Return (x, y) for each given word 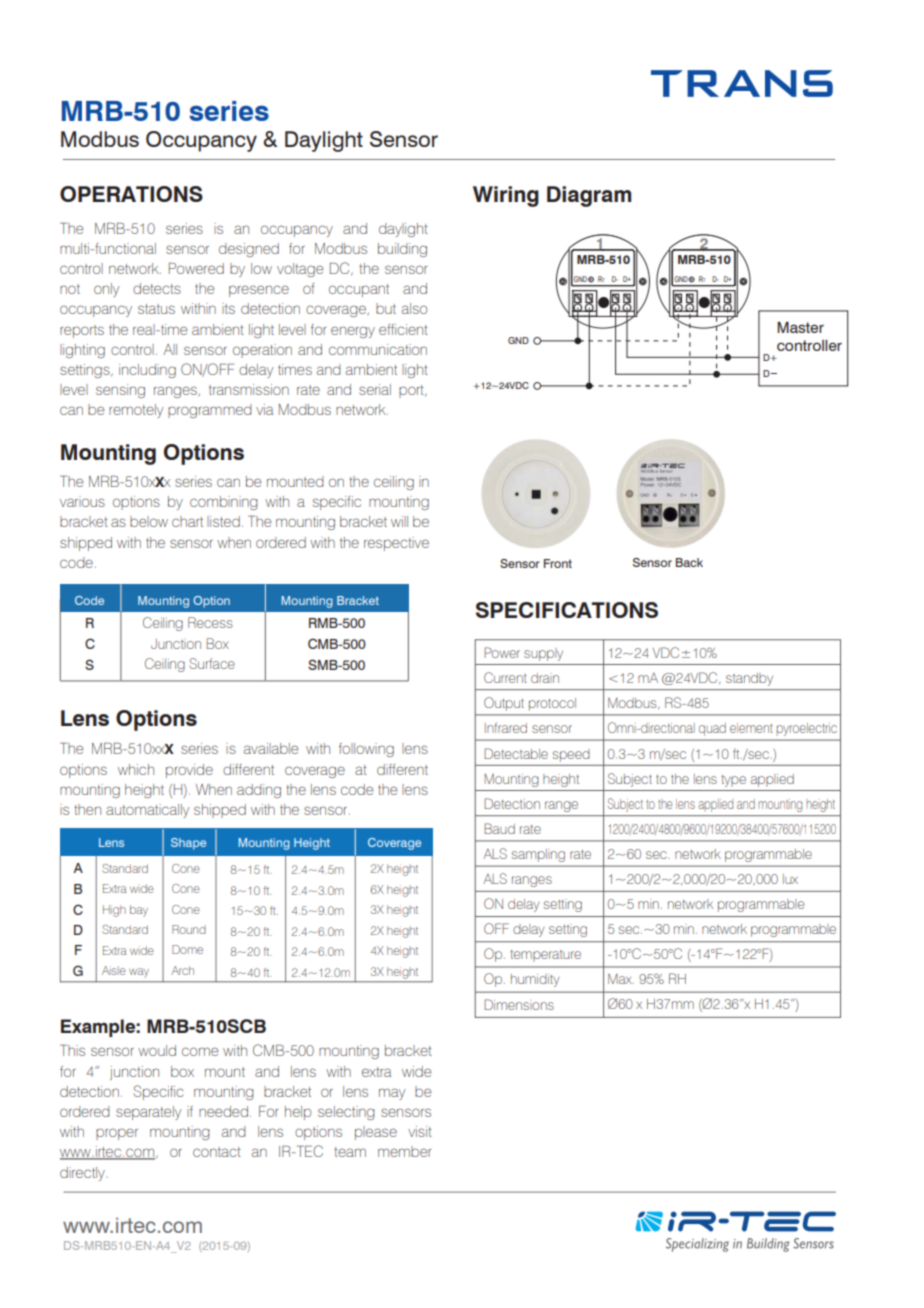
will (399, 521)
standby (749, 679)
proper (117, 1134)
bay (139, 911)
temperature (545, 956)
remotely (136, 411)
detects (157, 288)
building (402, 250)
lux (790, 879)
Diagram (589, 196)
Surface (212, 663)
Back (689, 562)
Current (505, 677)
